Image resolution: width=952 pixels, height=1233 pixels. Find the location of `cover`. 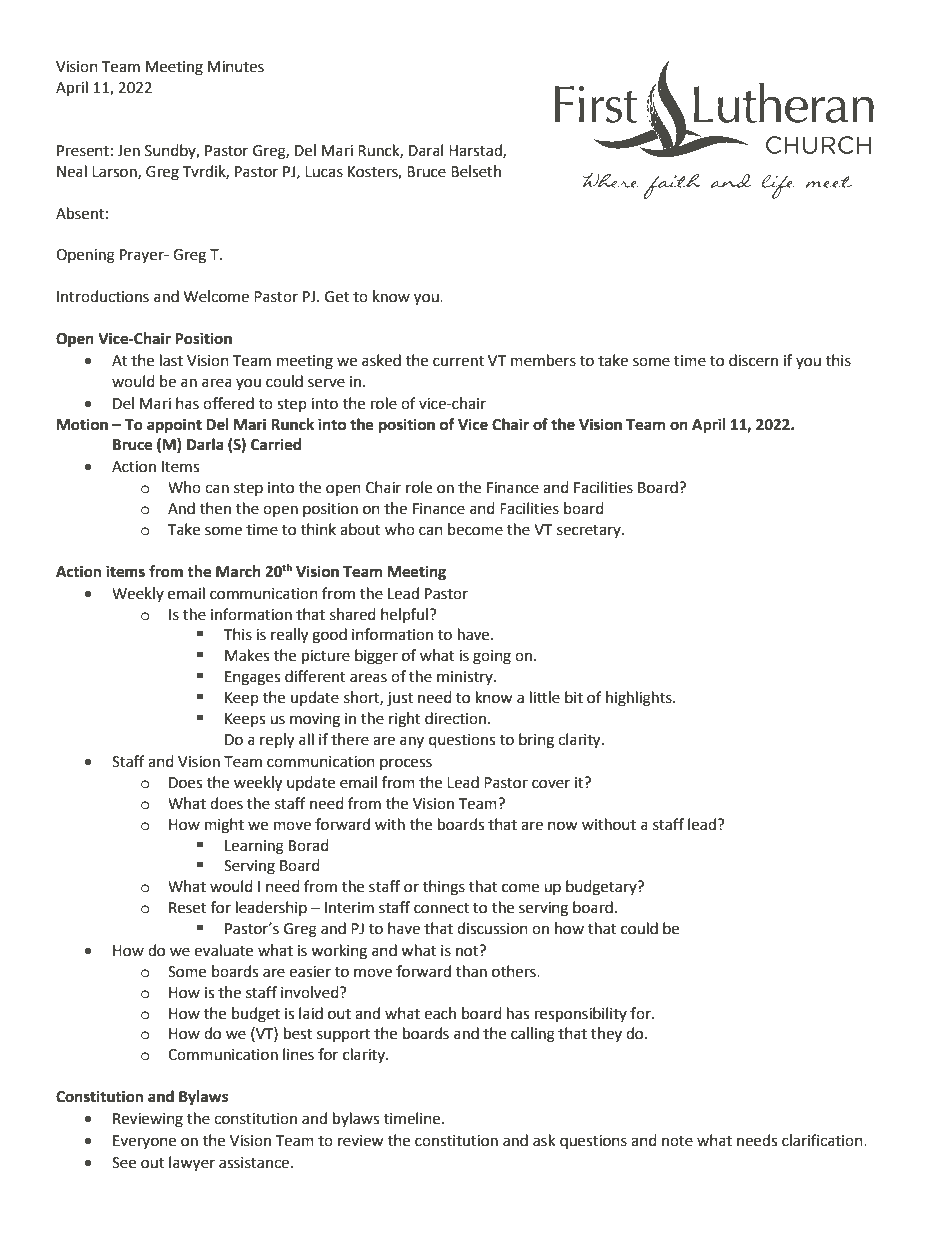

cover is located at coordinates (551, 784).
